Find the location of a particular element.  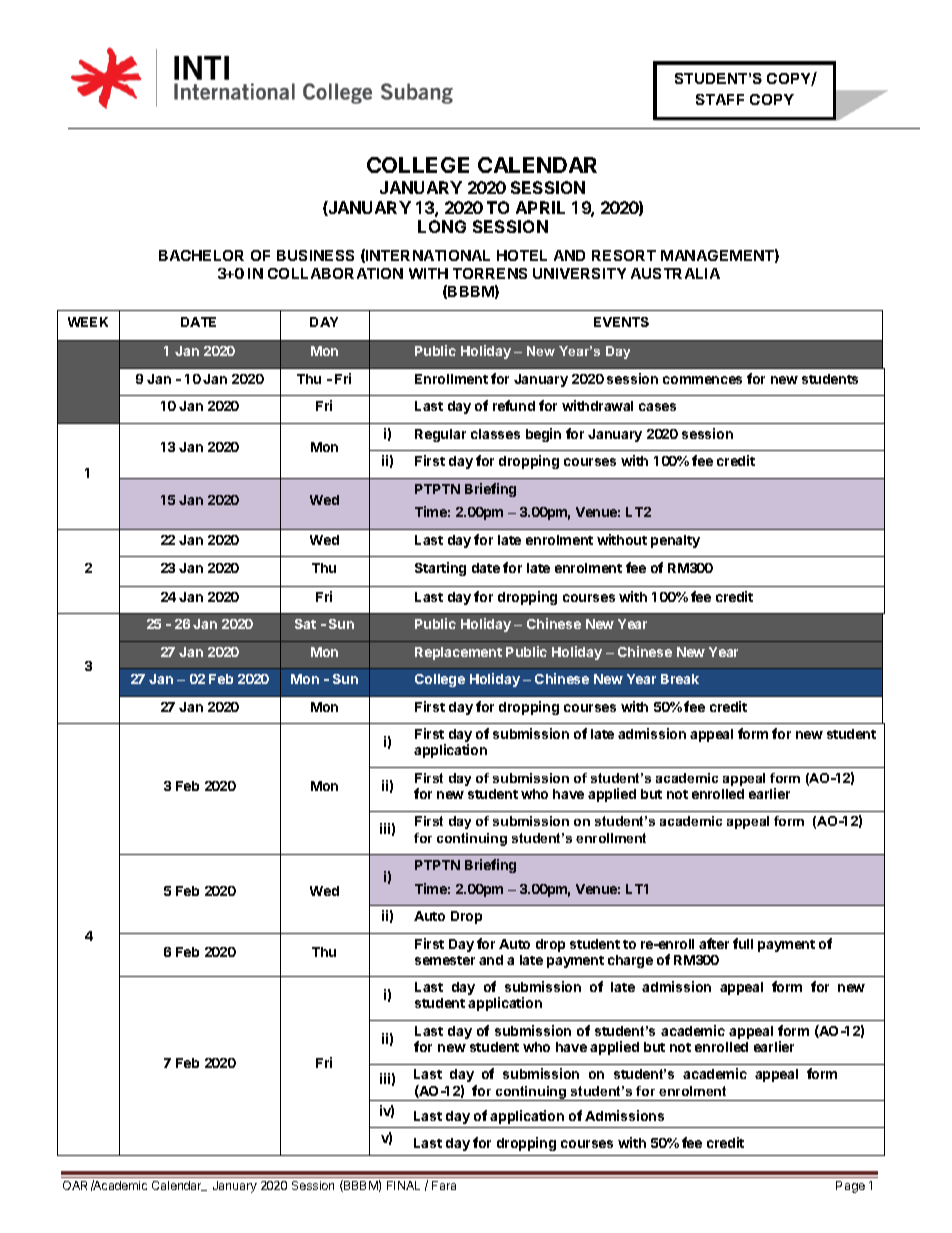

Fara is located at coordinates (444, 1185).
